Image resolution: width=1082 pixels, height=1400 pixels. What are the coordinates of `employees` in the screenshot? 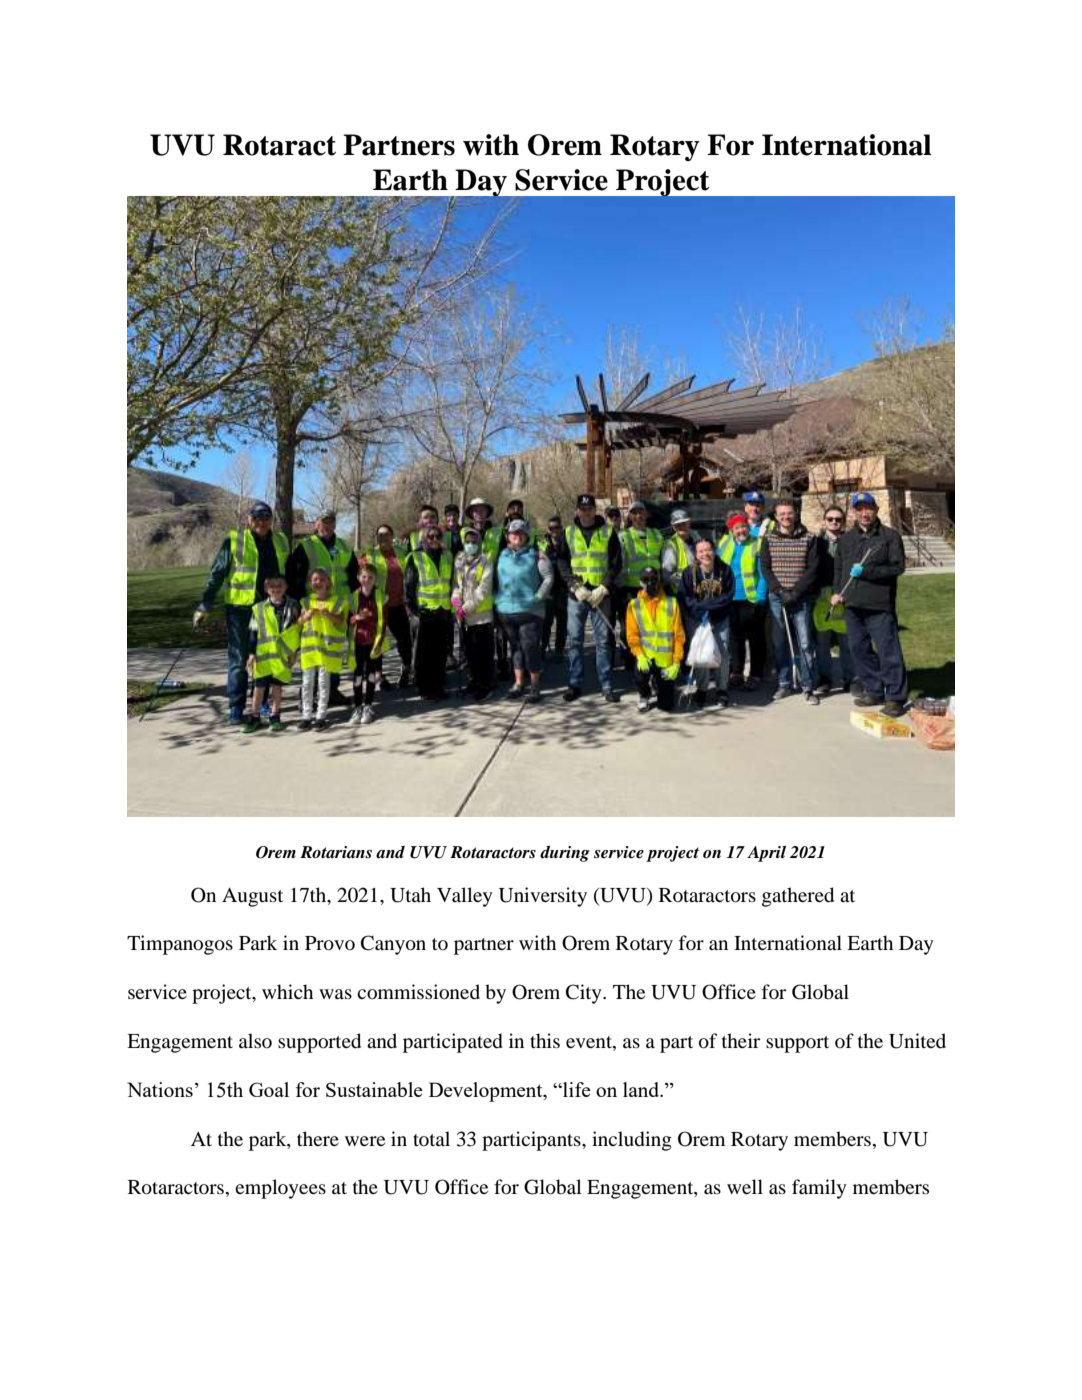 It's located at (280, 1189).
